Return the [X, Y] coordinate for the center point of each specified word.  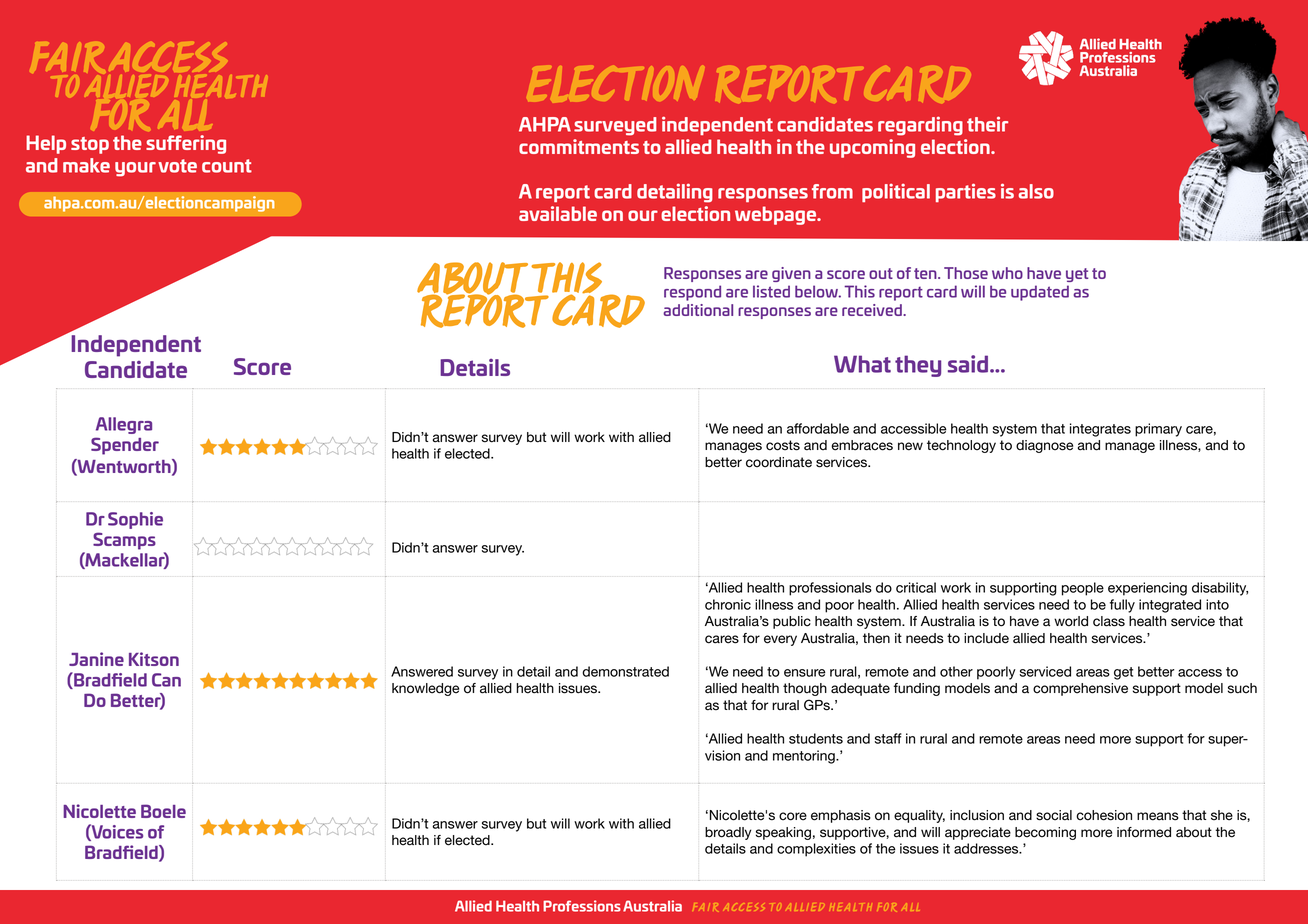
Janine [96, 659]
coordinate [779, 462]
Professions [582, 906]
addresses [987, 848]
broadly [728, 833]
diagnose [1044, 446]
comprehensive [1080, 689]
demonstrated [625, 671]
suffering [186, 144]
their [987, 124]
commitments [579, 146]
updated [1040, 293]
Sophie [135, 520]
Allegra [124, 425]
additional [698, 310]
